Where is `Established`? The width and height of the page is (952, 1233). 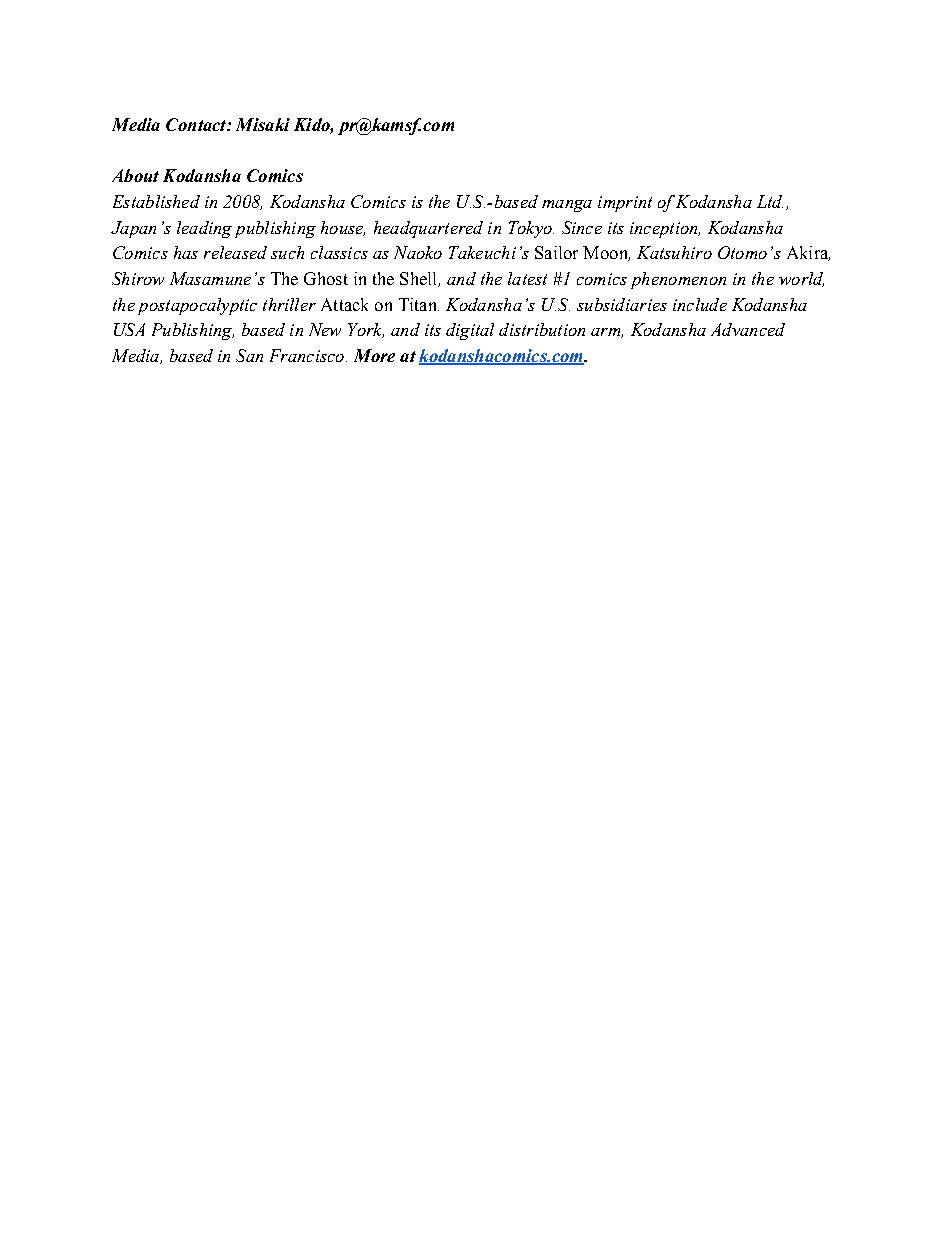
Established is located at coordinates (156, 201).
